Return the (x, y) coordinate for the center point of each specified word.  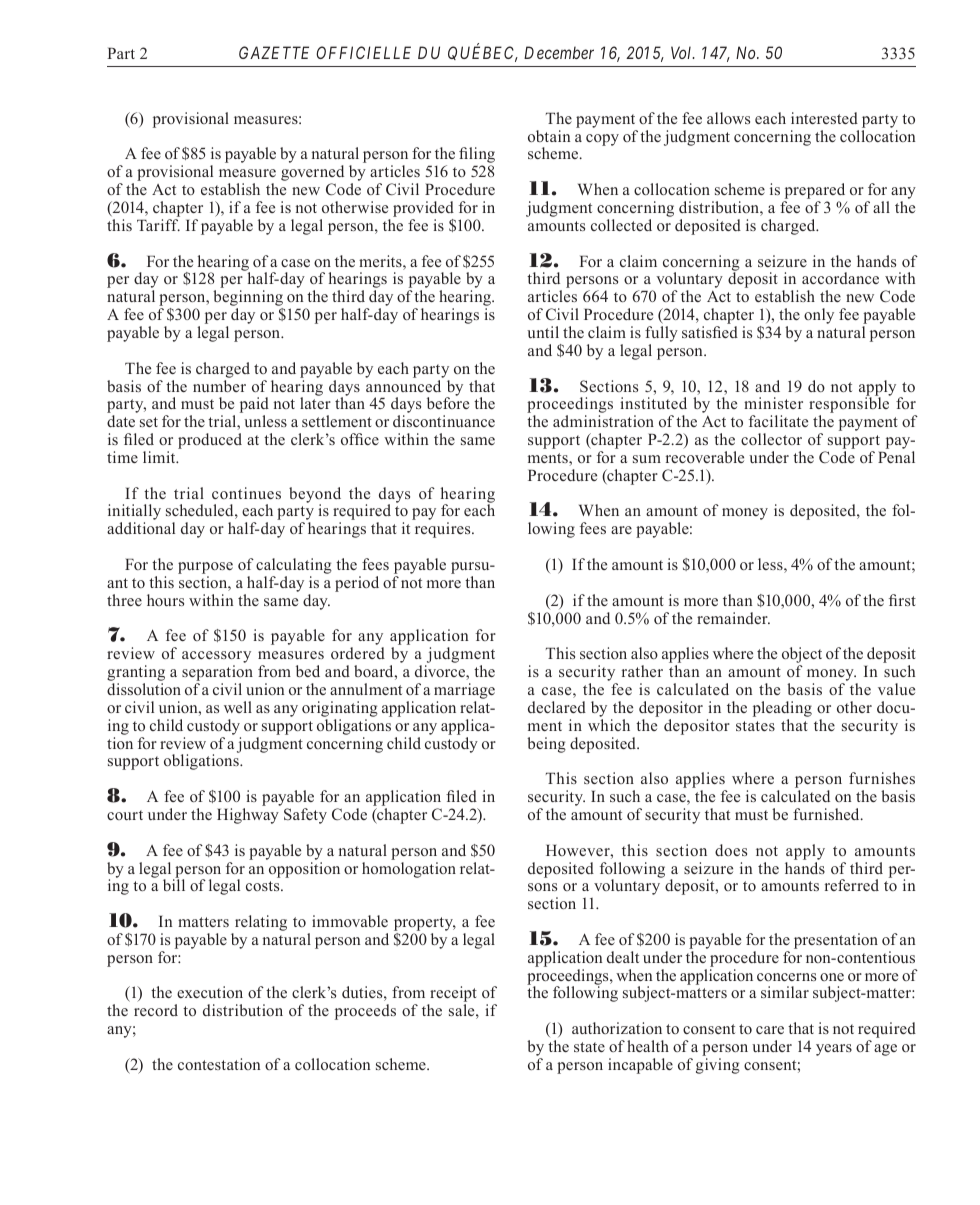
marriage (464, 692)
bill (174, 885)
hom (377, 868)
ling (482, 156)
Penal (896, 457)
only (819, 316)
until (543, 332)
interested (824, 118)
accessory (216, 658)
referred (852, 885)
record (156, 1010)
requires (444, 530)
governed (312, 174)
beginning (248, 299)
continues (246, 493)
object (802, 656)
